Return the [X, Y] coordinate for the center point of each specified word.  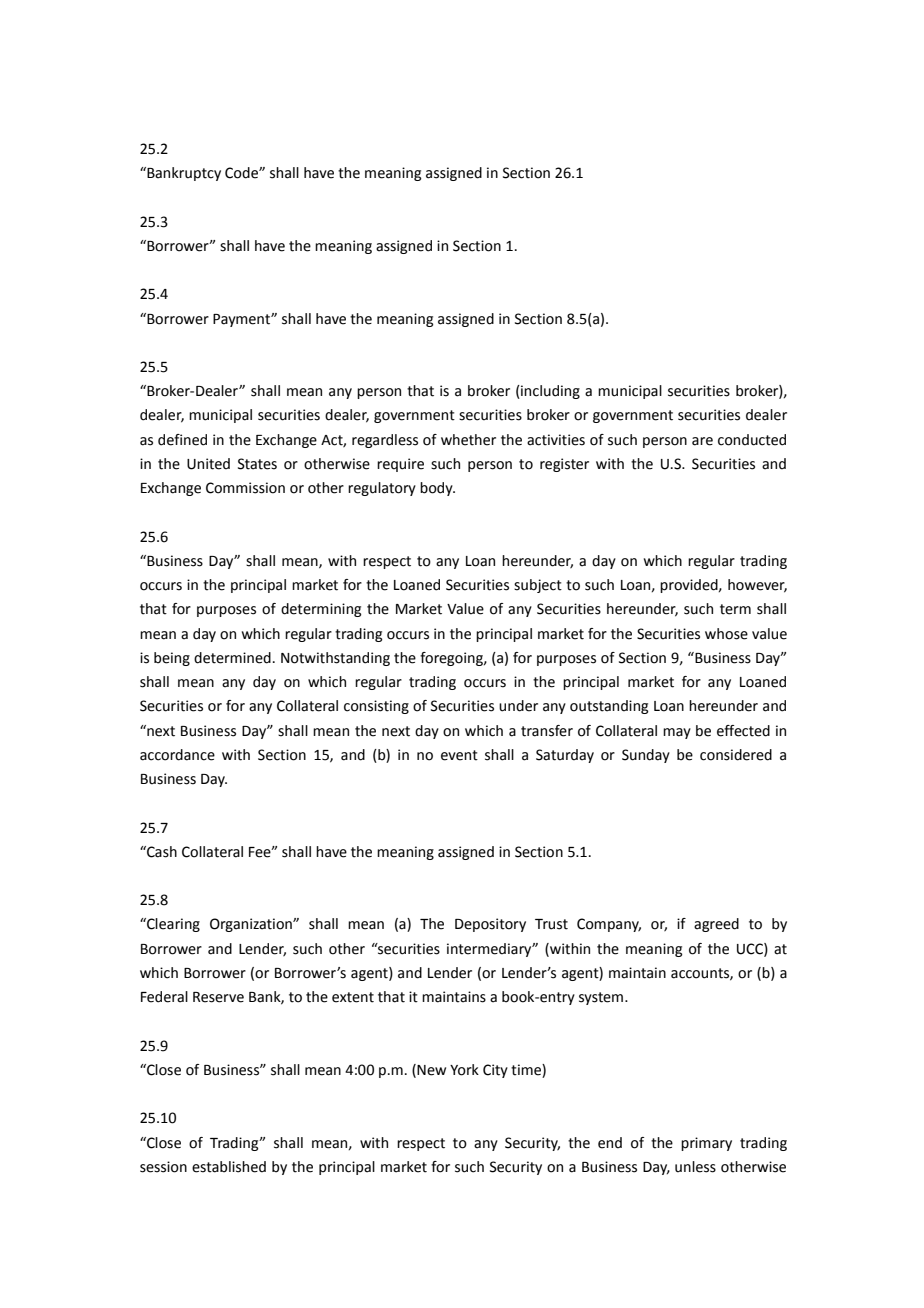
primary [706, 1144]
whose [726, 634]
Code [242, 173]
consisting [376, 707]
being [172, 659]
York [464, 1070]
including [549, 392]
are [702, 441]
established [229, 1167]
